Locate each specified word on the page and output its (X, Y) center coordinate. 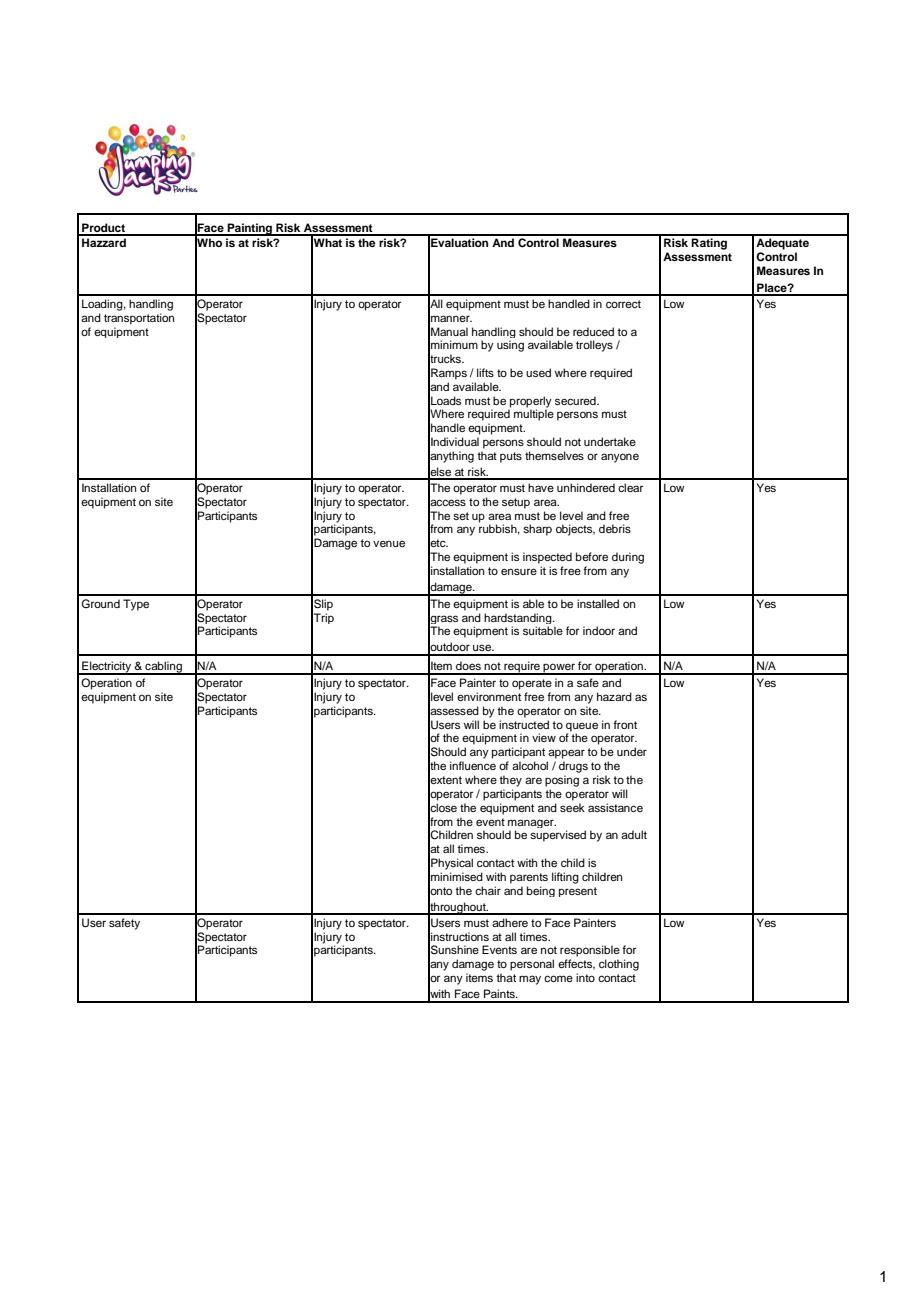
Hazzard (104, 242)
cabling (163, 668)
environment (489, 696)
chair (488, 890)
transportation (139, 319)
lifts (485, 372)
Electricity (107, 668)
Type (136, 605)
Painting (250, 229)
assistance (615, 807)
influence (473, 765)
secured (576, 400)
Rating (709, 244)
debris (615, 528)
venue (389, 543)
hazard (614, 696)
